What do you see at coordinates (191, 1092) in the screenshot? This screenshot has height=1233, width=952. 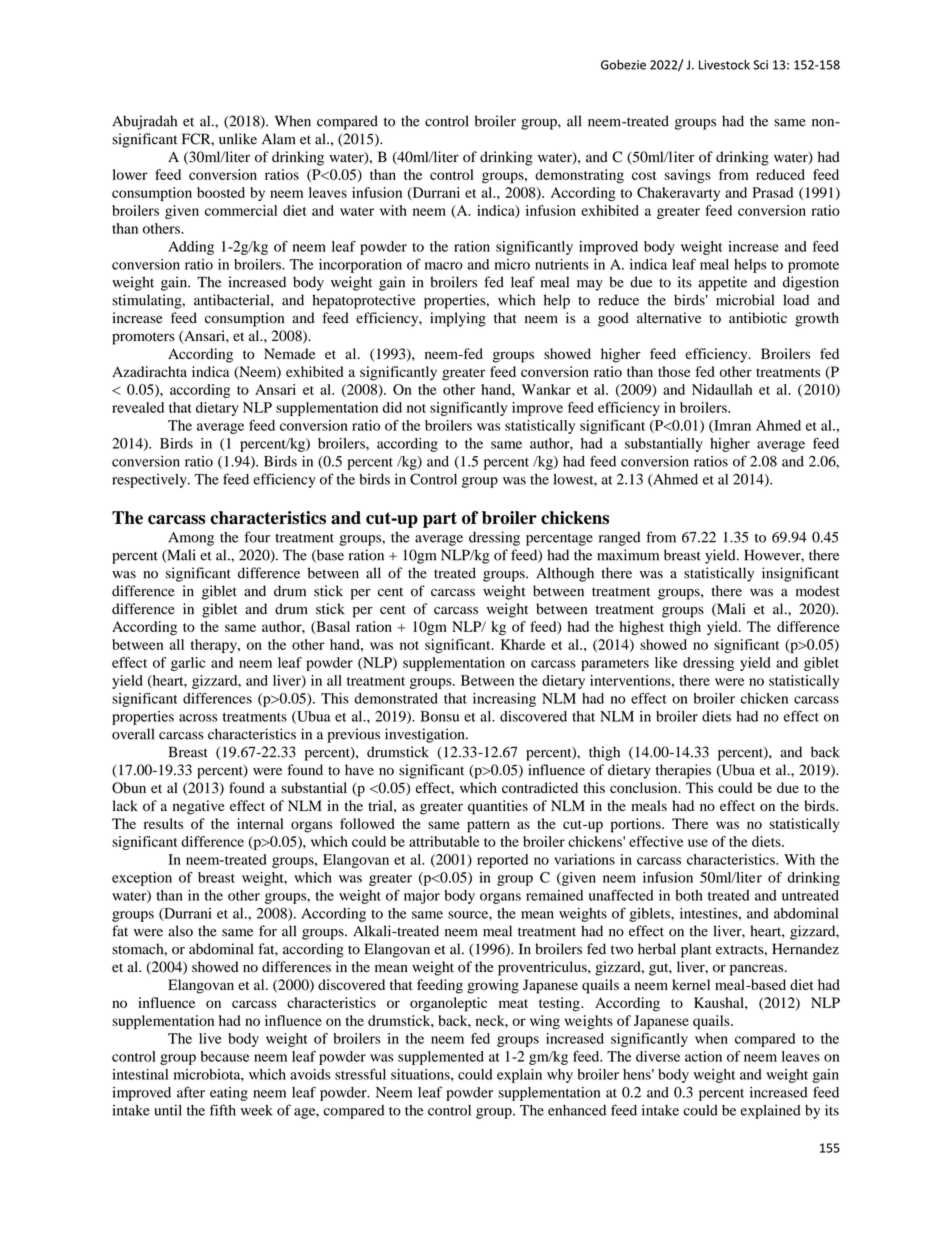 I see `after` at bounding box center [191, 1092].
